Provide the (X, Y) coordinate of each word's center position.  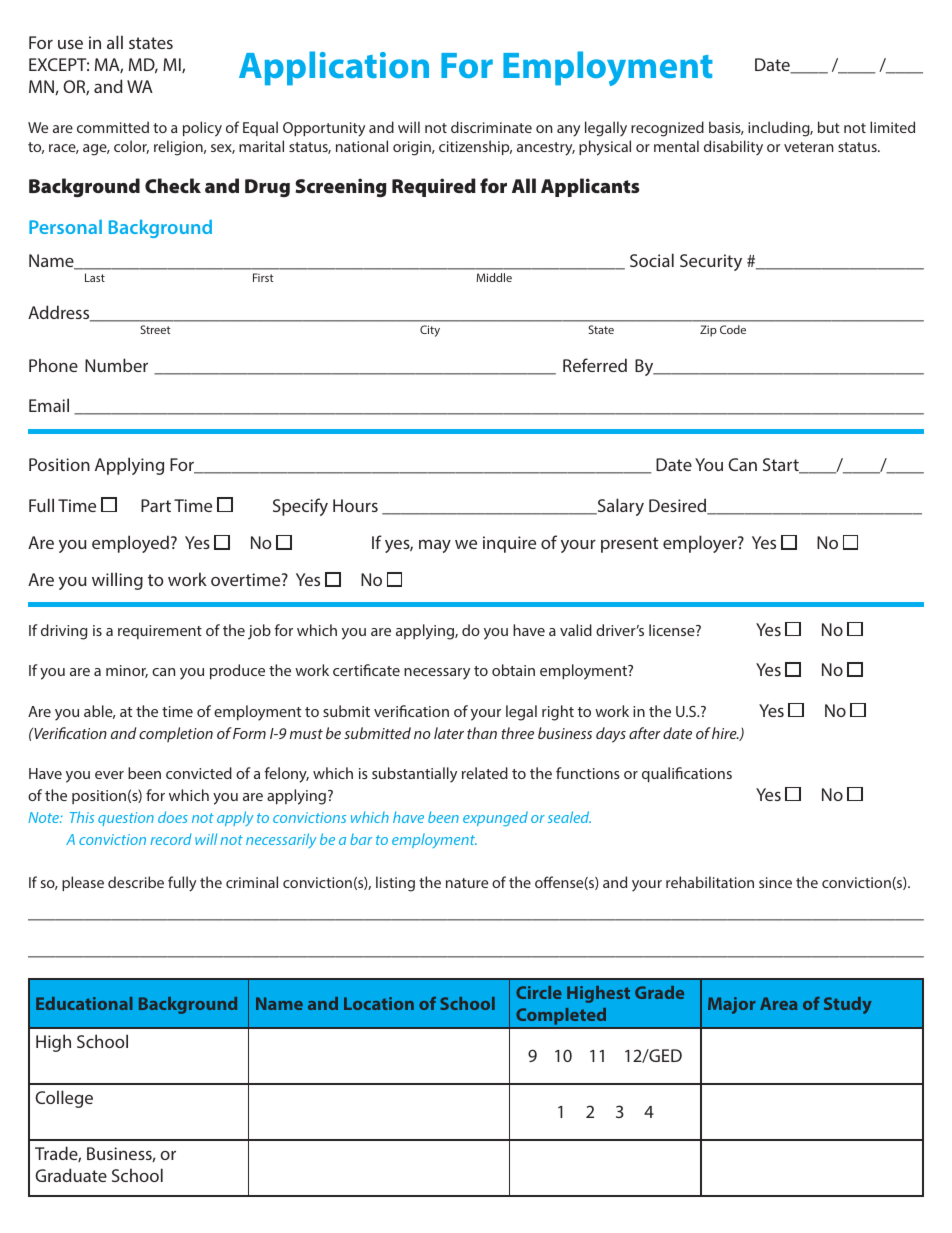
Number (116, 365)
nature (467, 883)
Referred (595, 365)
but (829, 127)
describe (136, 882)
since (775, 882)
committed (113, 127)
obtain (513, 670)
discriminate (491, 127)
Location (379, 1003)
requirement (160, 632)
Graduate (71, 1175)
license (673, 630)
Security (711, 262)
